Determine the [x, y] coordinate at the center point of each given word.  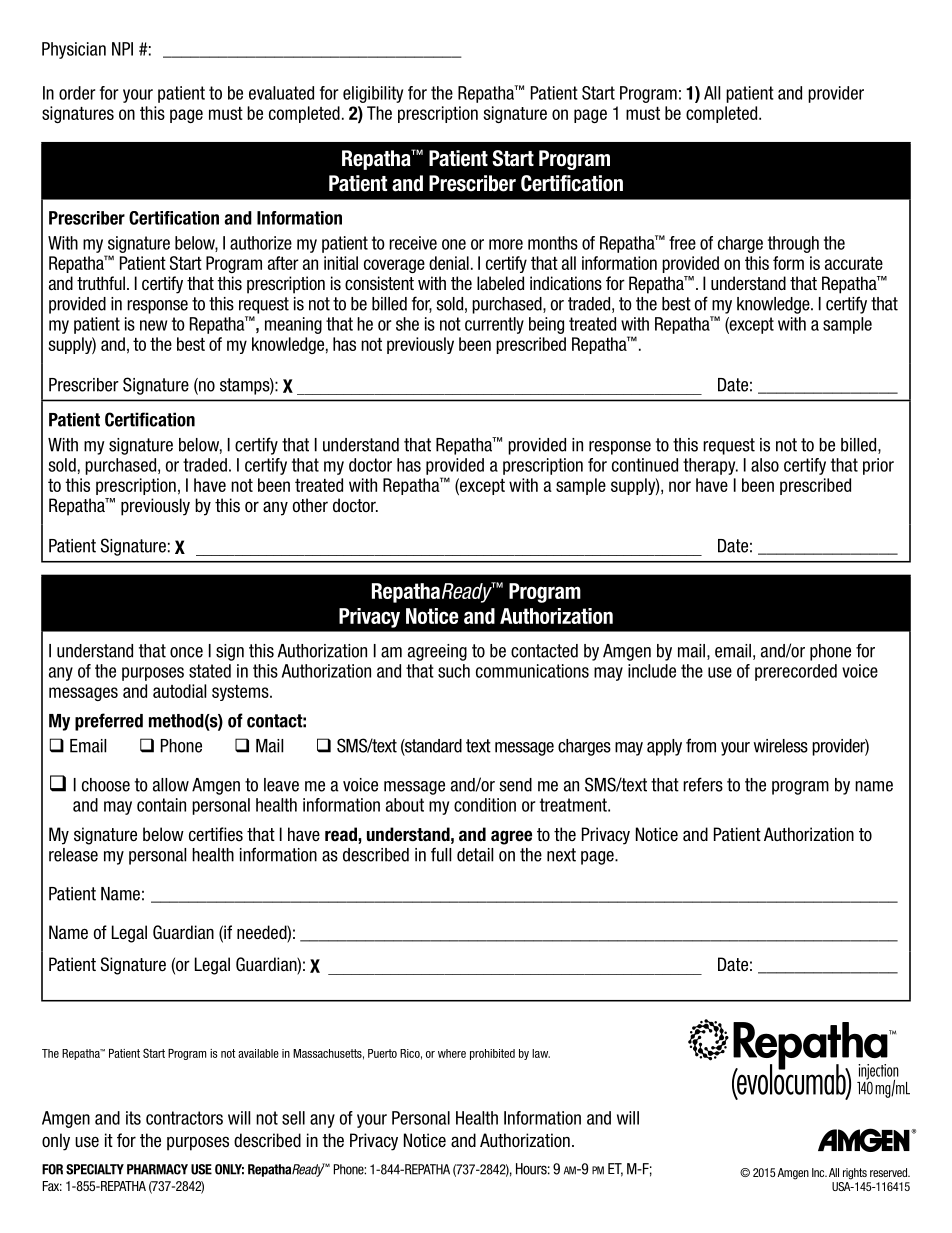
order [77, 93]
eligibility [373, 94]
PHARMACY [157, 1169]
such [454, 671]
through [793, 244]
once [186, 652]
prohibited [492, 1054]
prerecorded [796, 672]
